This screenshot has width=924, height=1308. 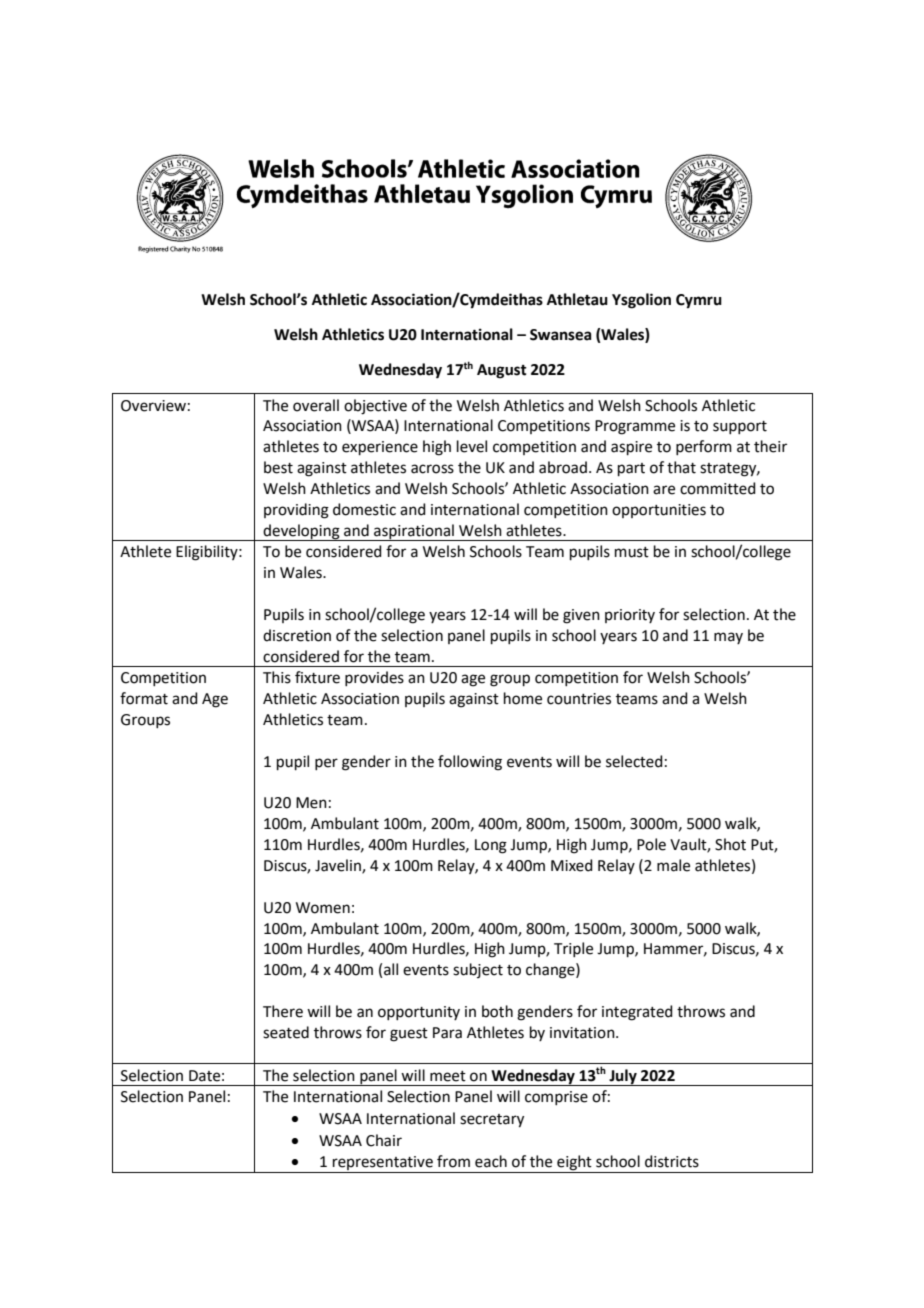 What do you see at coordinates (384, 1140) in the screenshot?
I see `Chair` at bounding box center [384, 1140].
